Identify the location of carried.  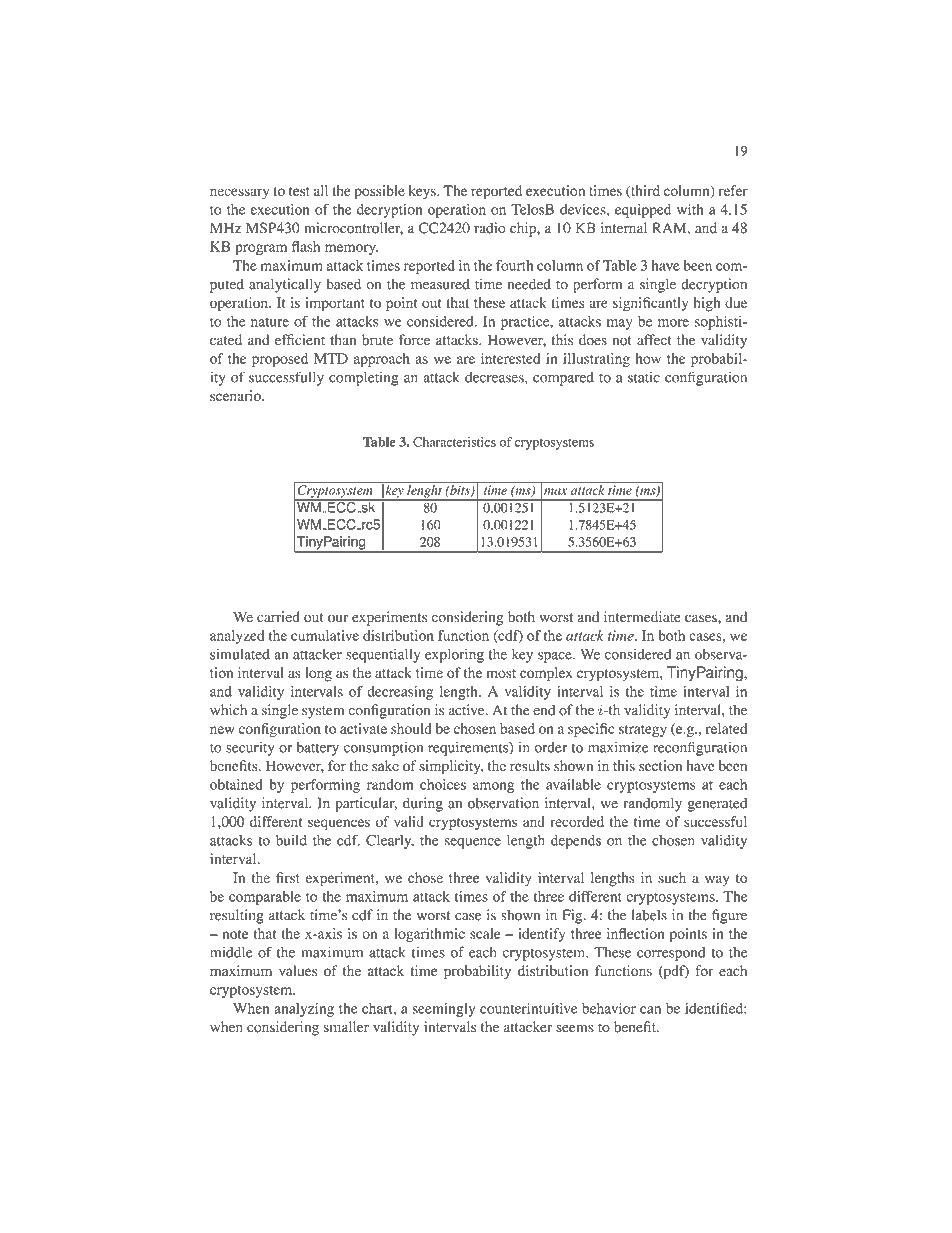
(278, 617).
